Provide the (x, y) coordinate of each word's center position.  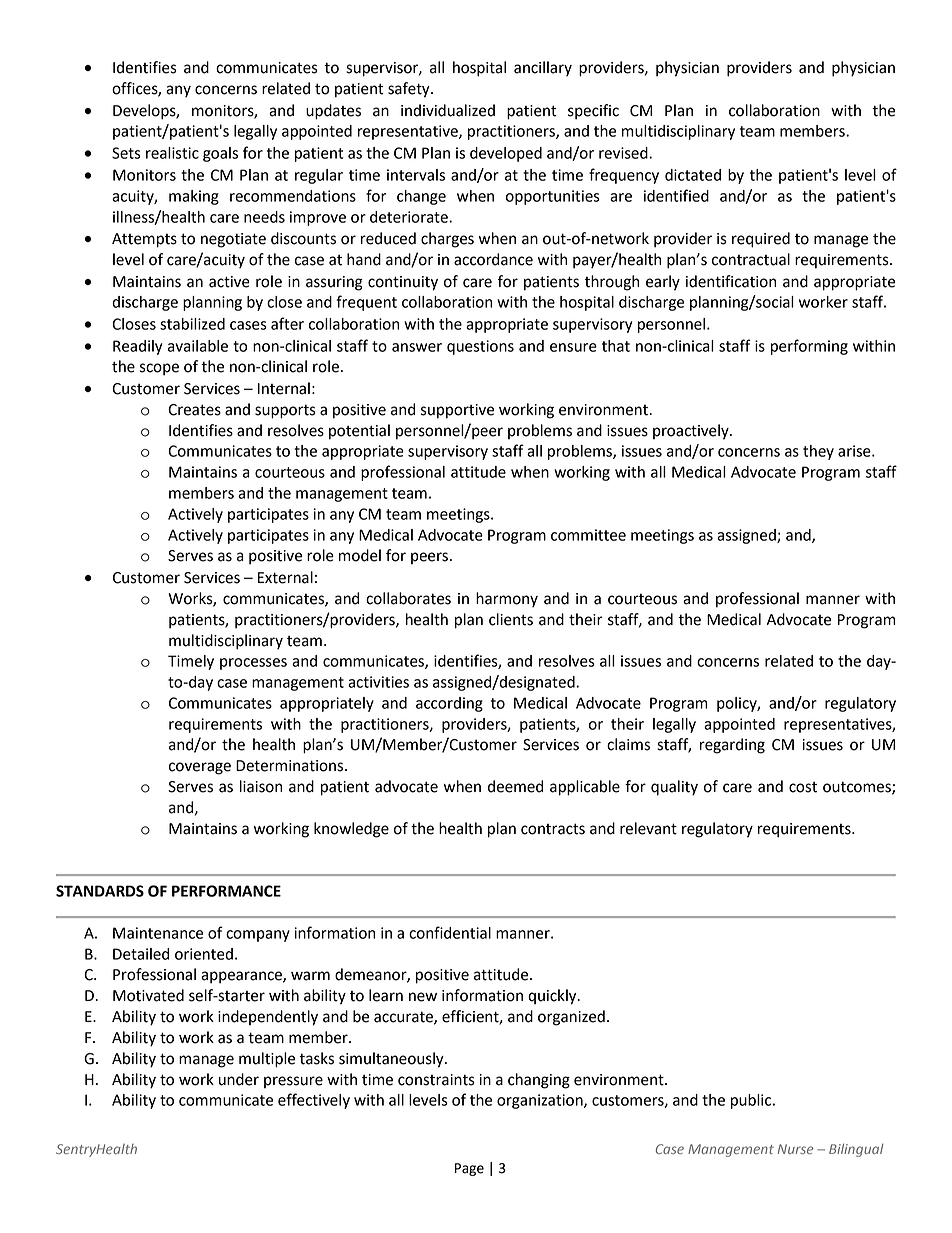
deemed (515, 786)
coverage (200, 768)
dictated (693, 175)
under (239, 1079)
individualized (448, 110)
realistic (172, 153)
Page (469, 1169)
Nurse (795, 1149)
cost (803, 787)
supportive (457, 411)
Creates (194, 410)
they (818, 452)
